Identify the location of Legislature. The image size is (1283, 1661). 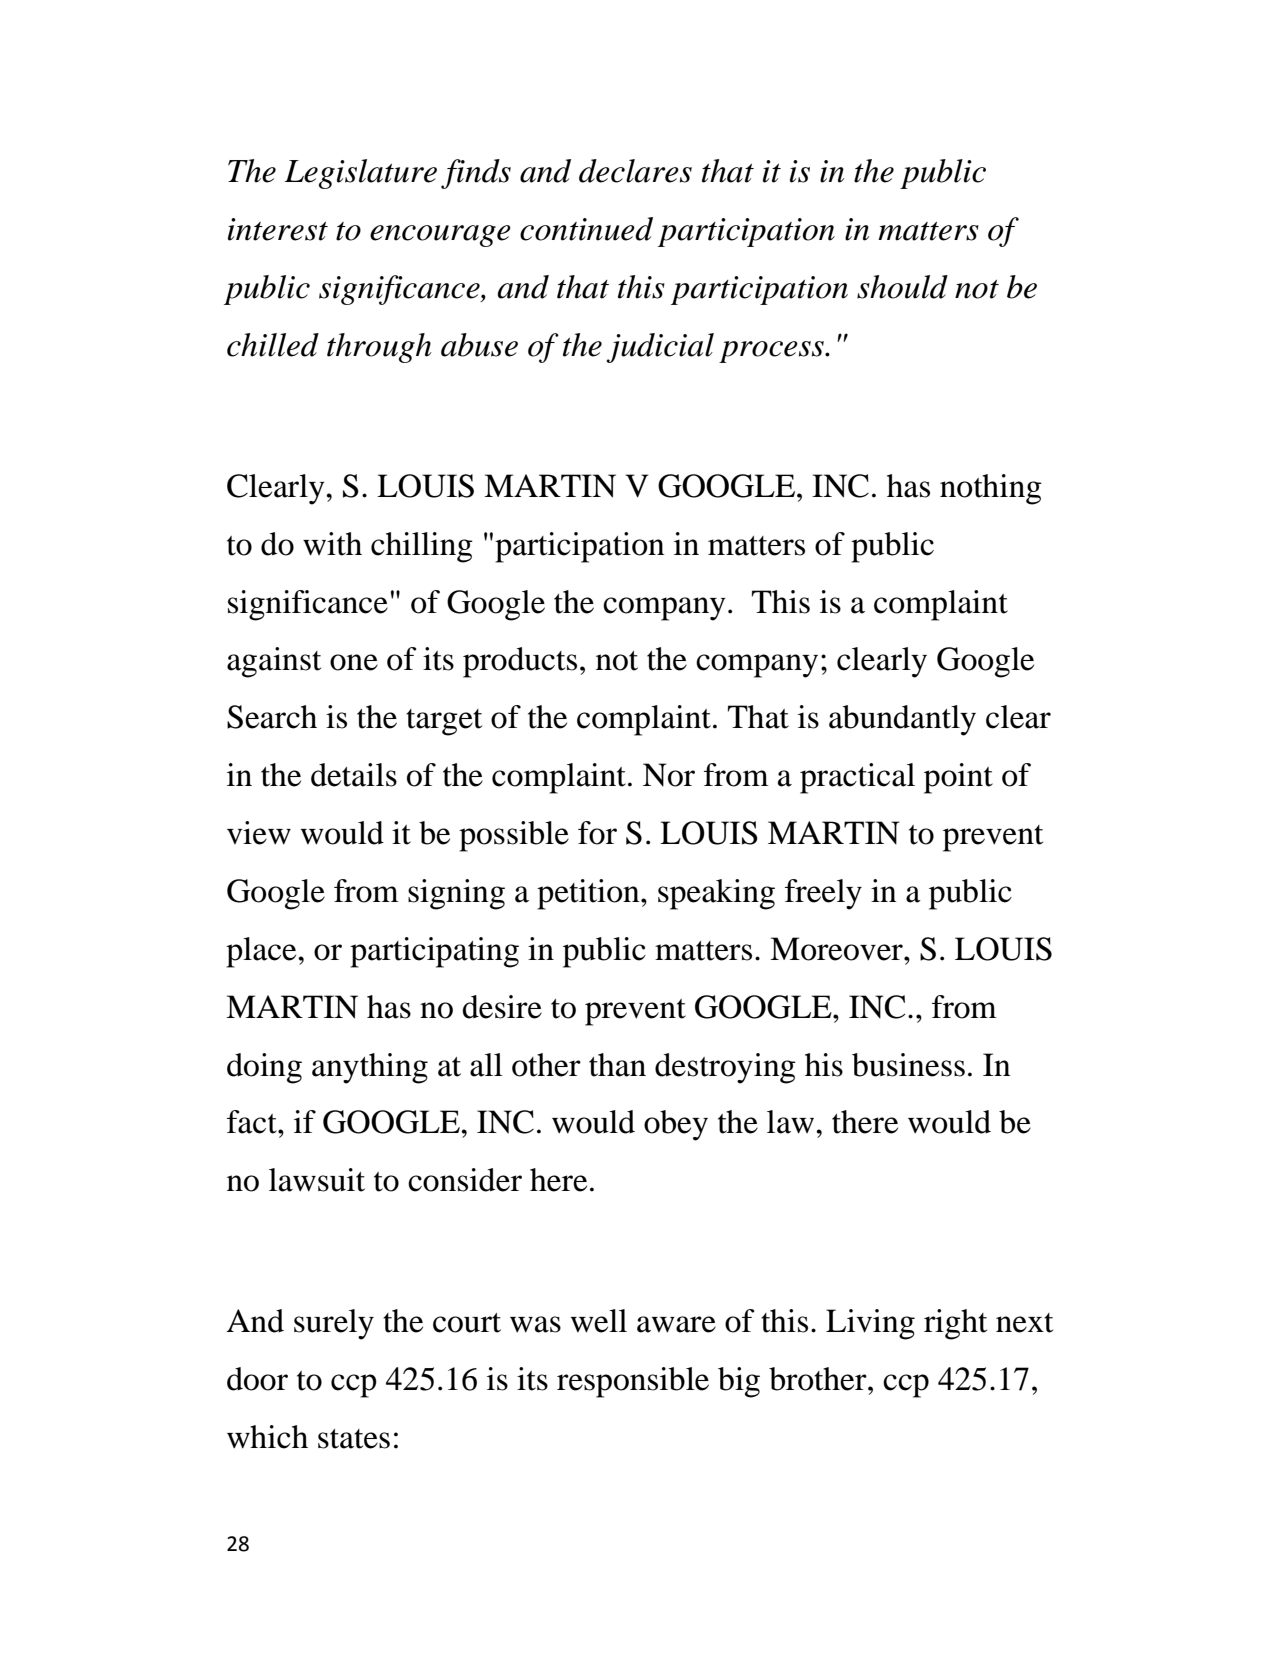
(360, 174).
